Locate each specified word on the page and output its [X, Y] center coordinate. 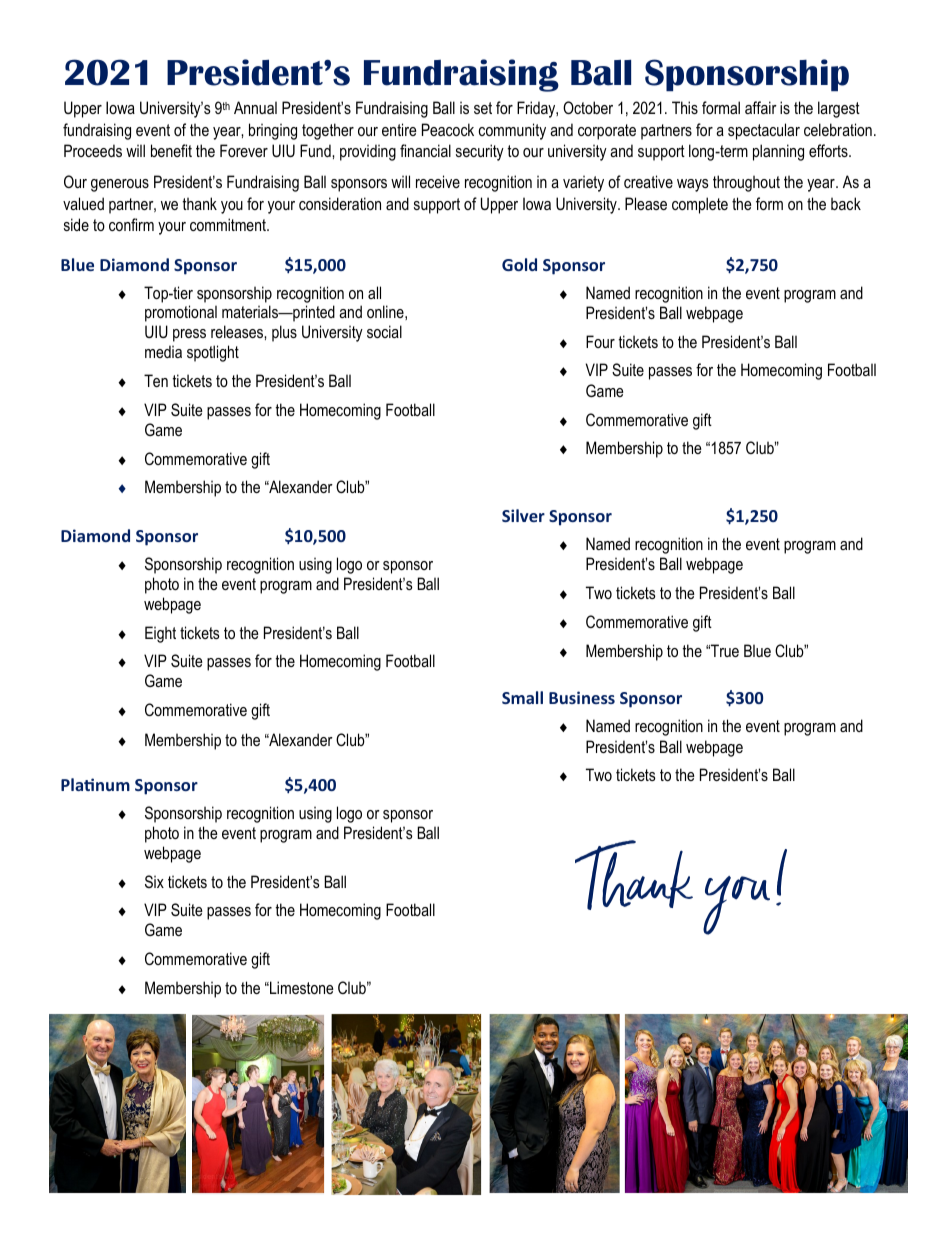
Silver [523, 515]
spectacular [764, 131]
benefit [171, 150]
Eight [160, 634]
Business [582, 697]
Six [154, 881]
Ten [156, 380]
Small [522, 697]
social [384, 331]
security [480, 152]
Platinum [95, 784]
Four [600, 341]
